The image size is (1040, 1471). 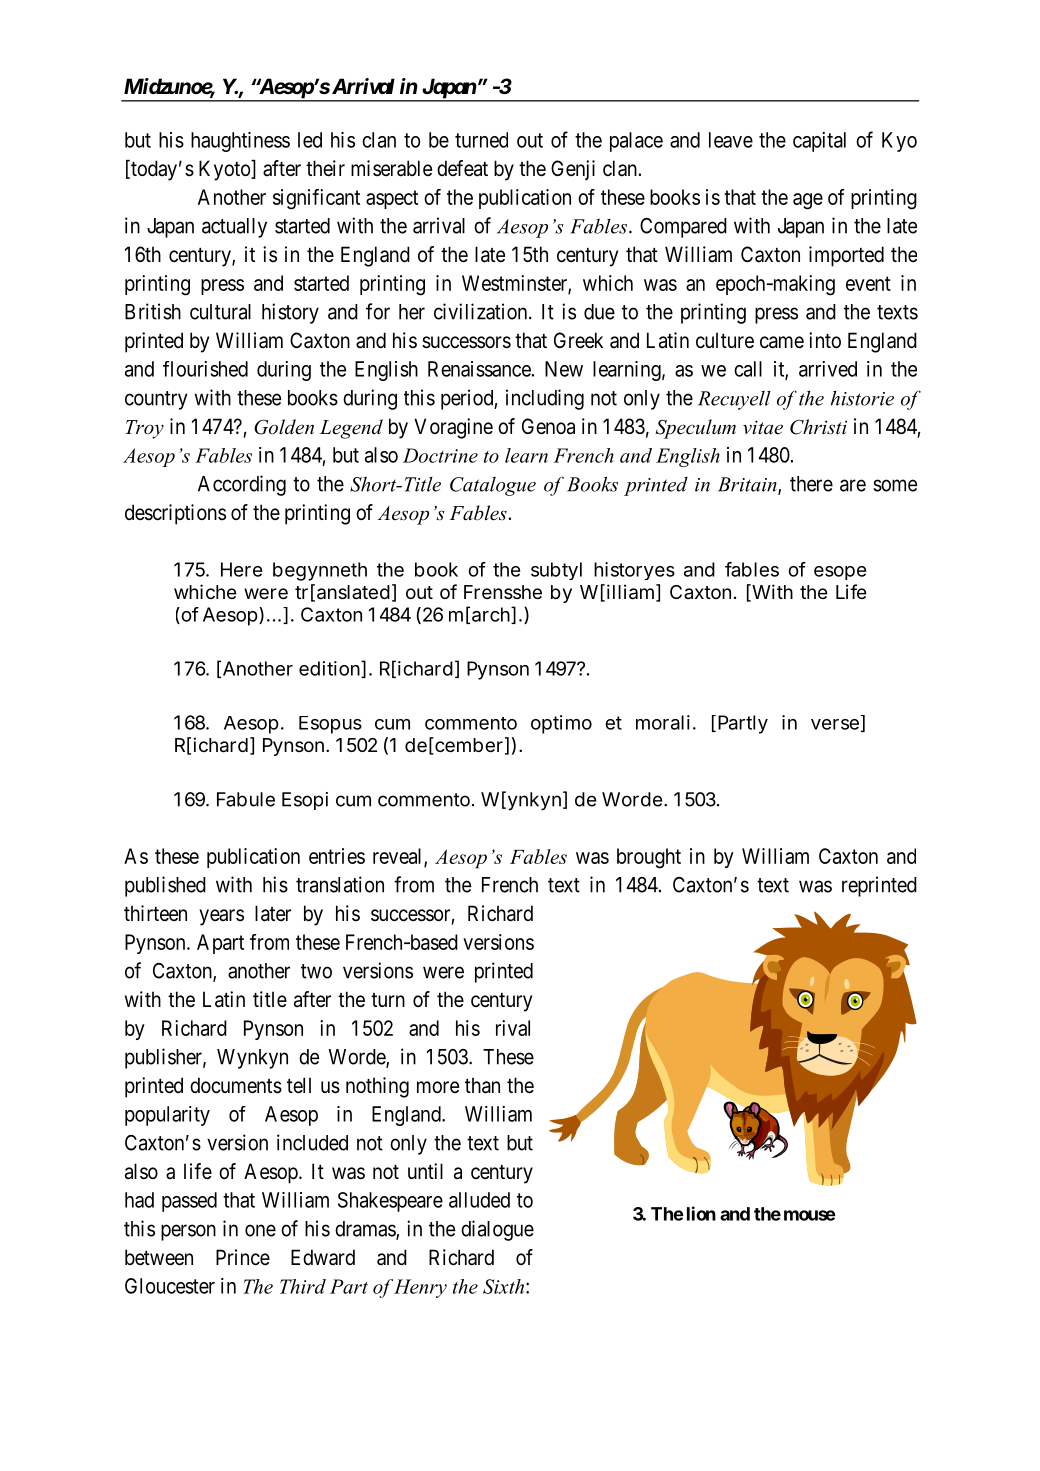 I want to click on age, so click(x=808, y=201).
